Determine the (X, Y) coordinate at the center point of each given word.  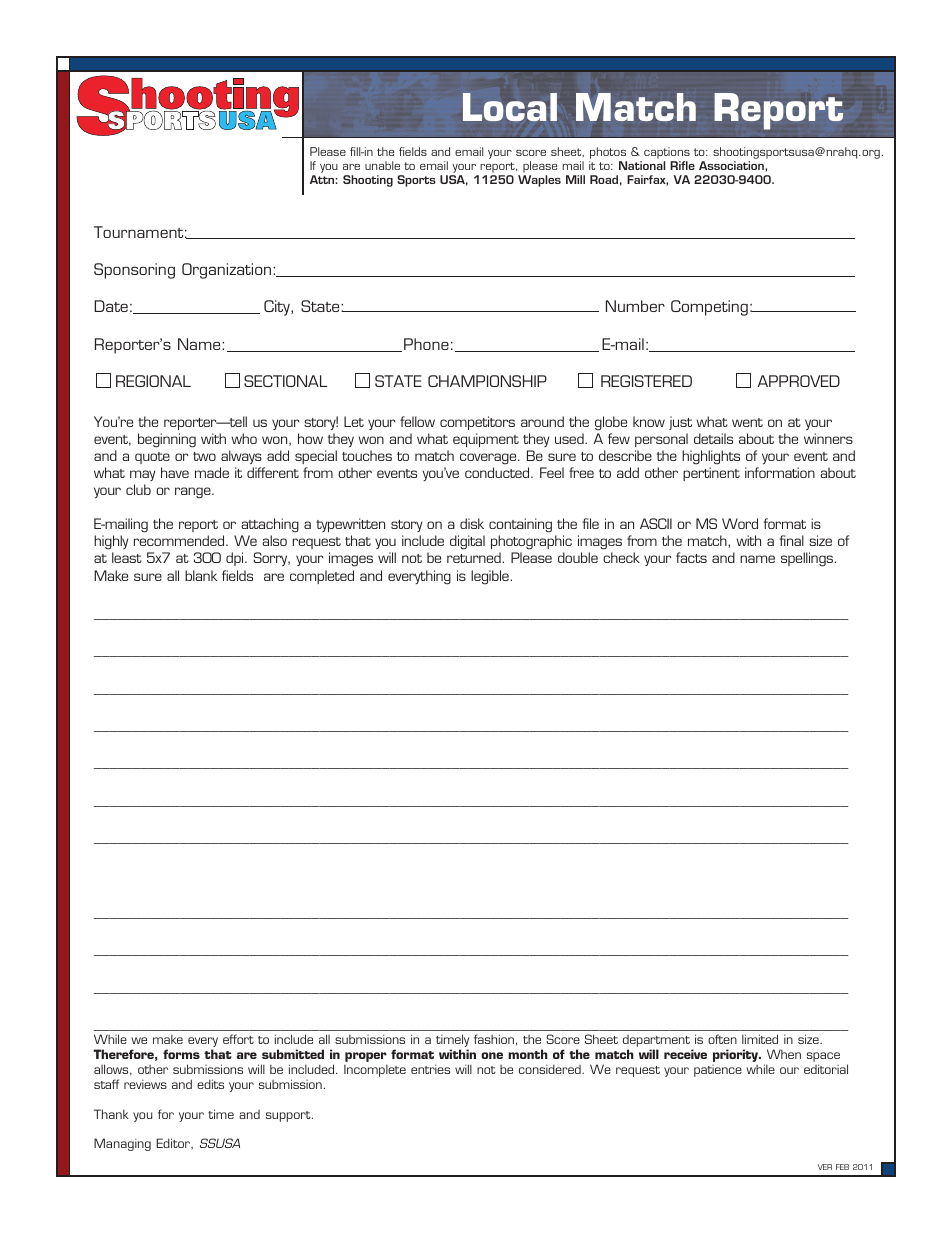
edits (210, 1084)
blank (201, 575)
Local (510, 107)
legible (490, 577)
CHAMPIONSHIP (487, 381)
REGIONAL (153, 381)
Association (732, 165)
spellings (808, 559)
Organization (228, 271)
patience (718, 1071)
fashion (494, 1039)
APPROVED (798, 381)
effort (238, 1039)
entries (430, 1069)
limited (760, 1039)
